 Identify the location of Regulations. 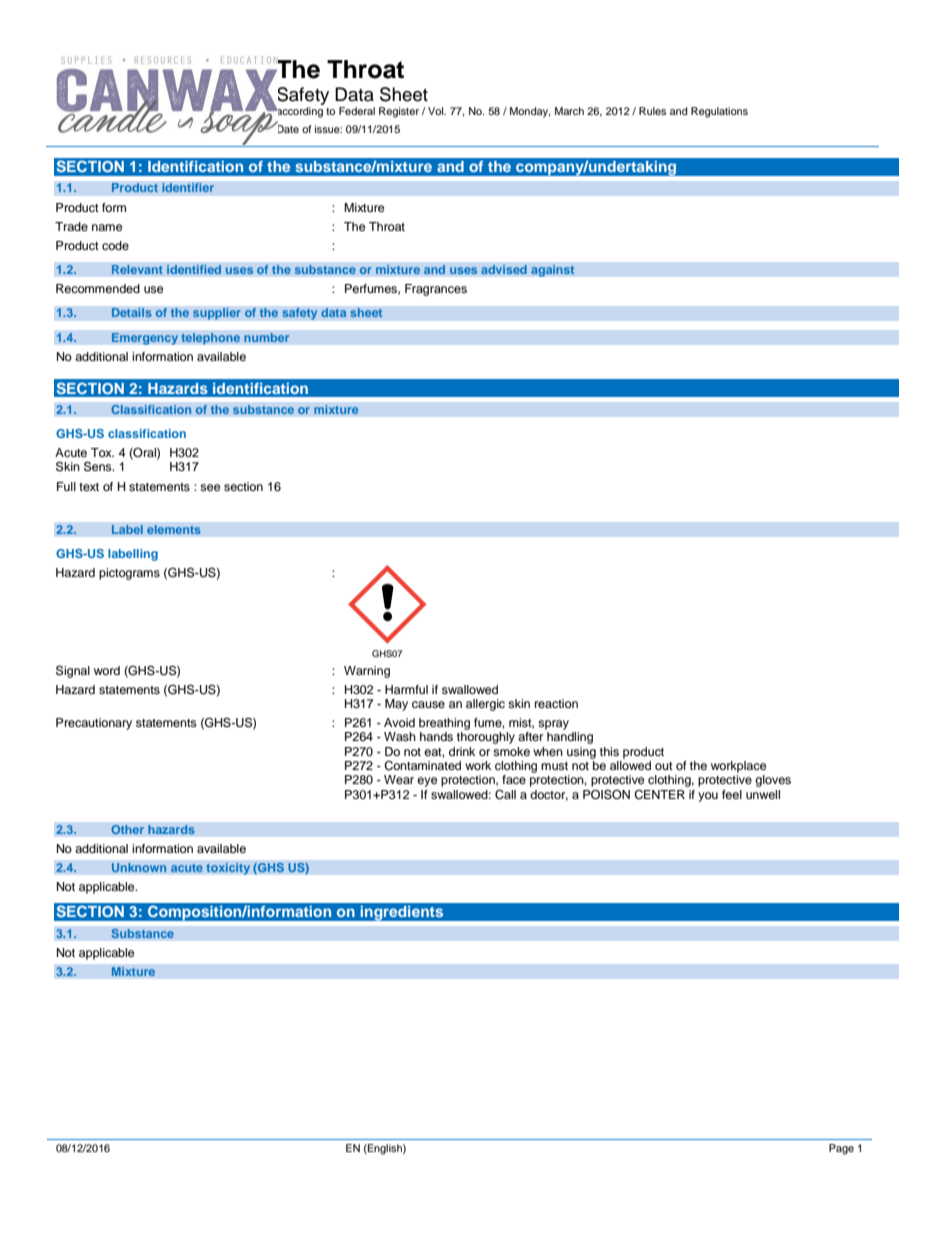
(719, 112).
